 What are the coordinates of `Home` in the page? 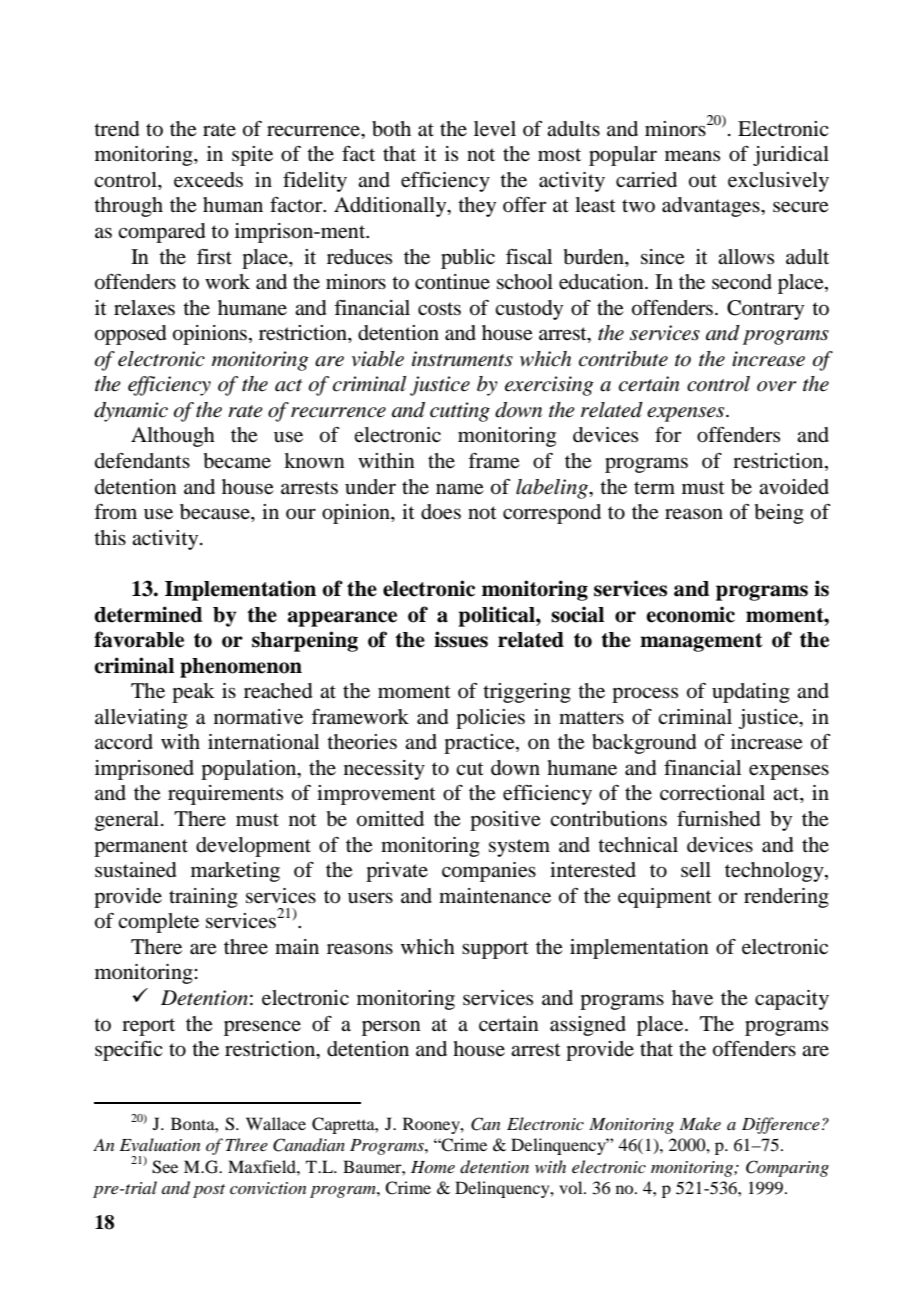 It's located at (433, 1167).
